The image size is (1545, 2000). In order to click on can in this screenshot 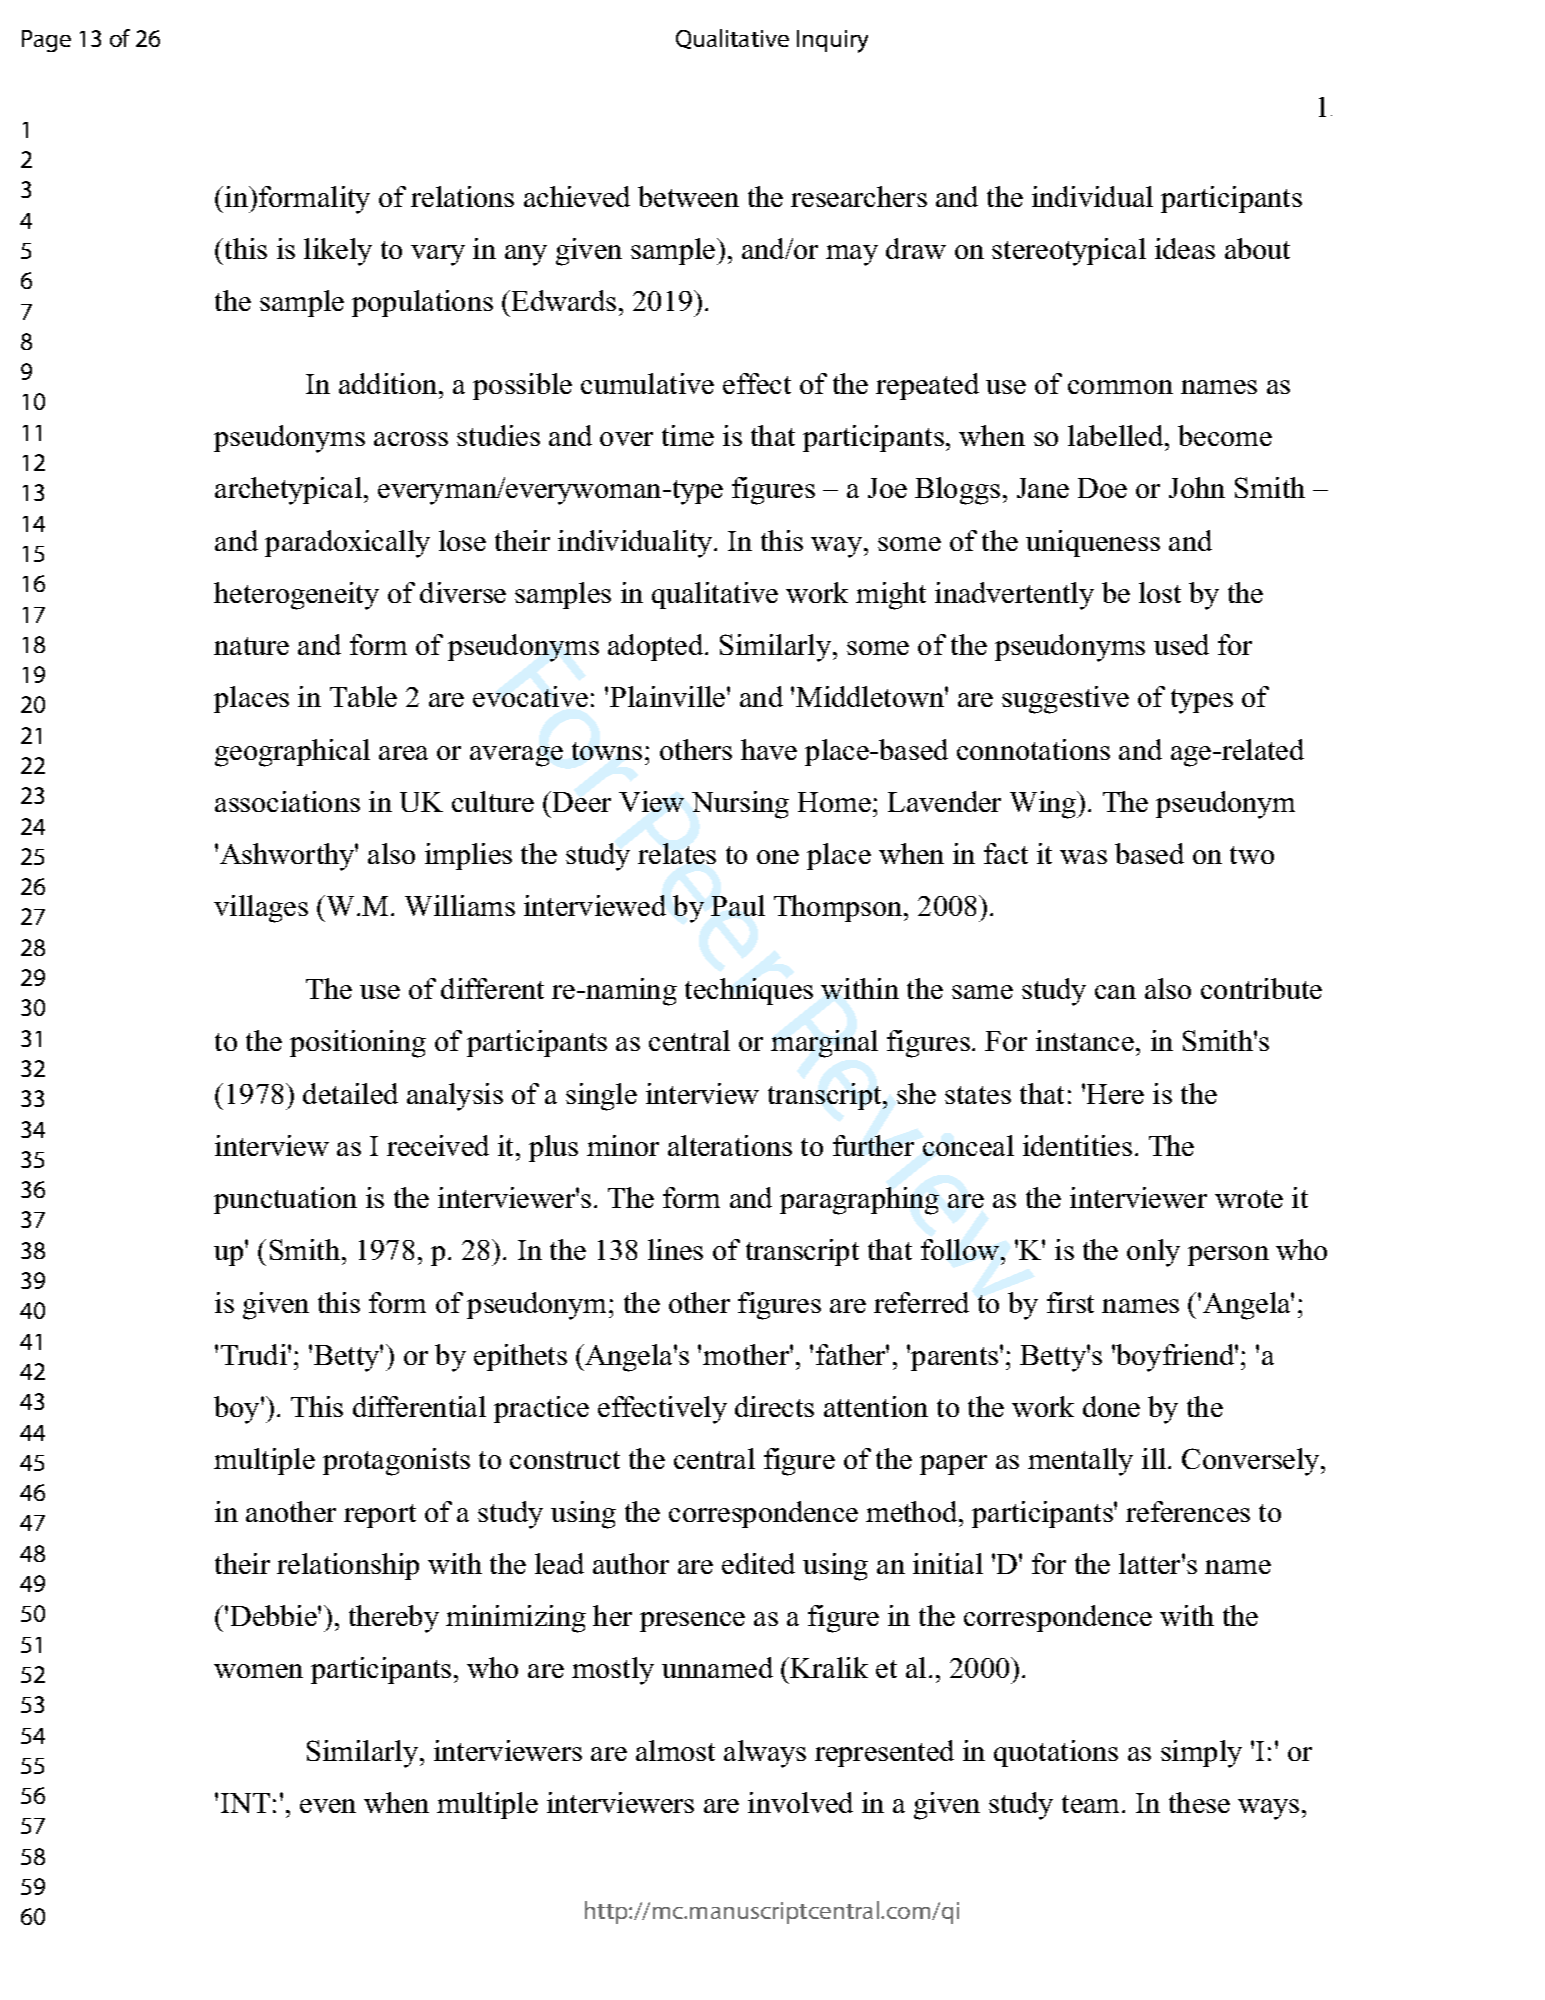, I will do `click(1115, 992)`.
